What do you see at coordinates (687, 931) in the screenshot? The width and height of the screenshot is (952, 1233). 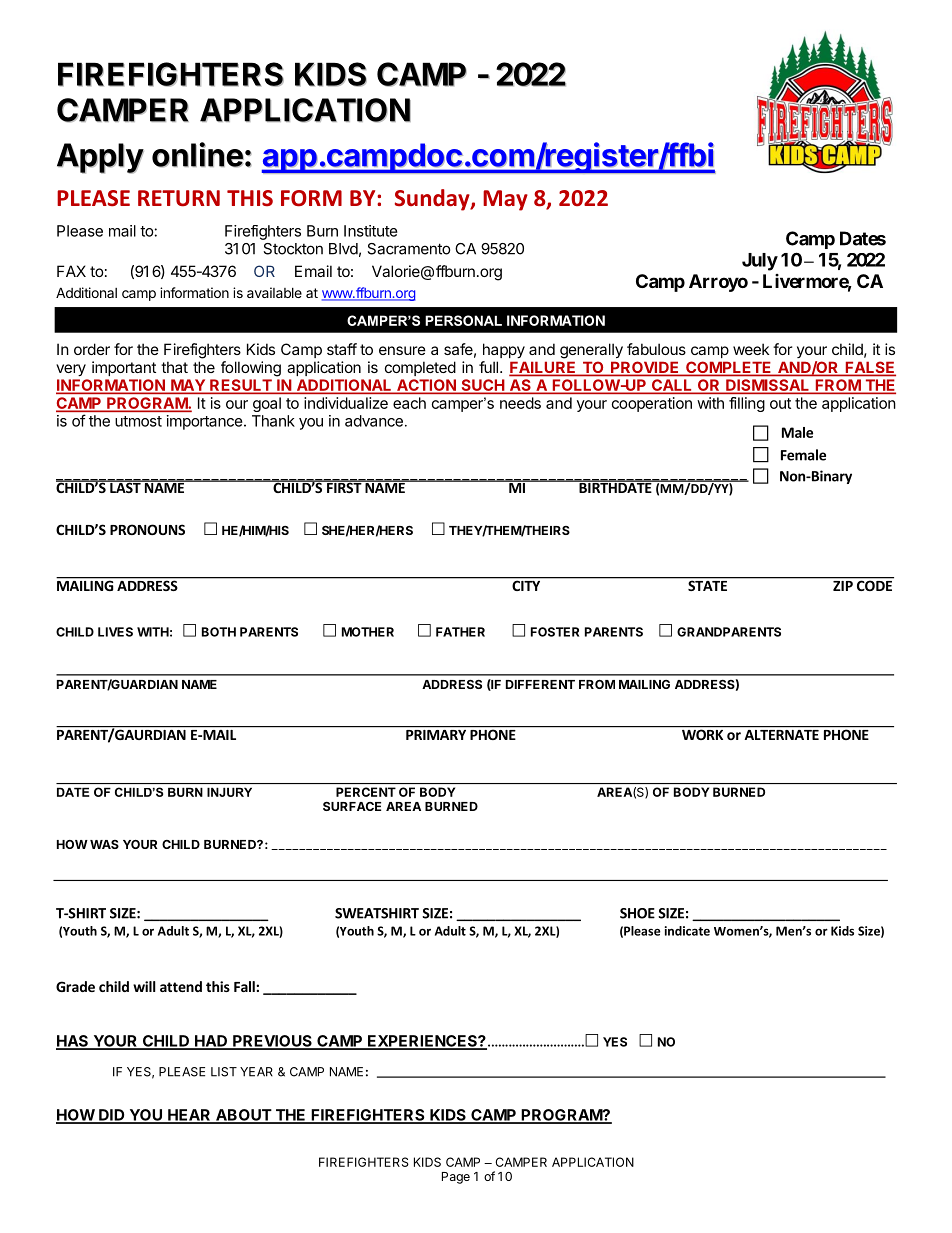 I see `indicate` at bounding box center [687, 931].
